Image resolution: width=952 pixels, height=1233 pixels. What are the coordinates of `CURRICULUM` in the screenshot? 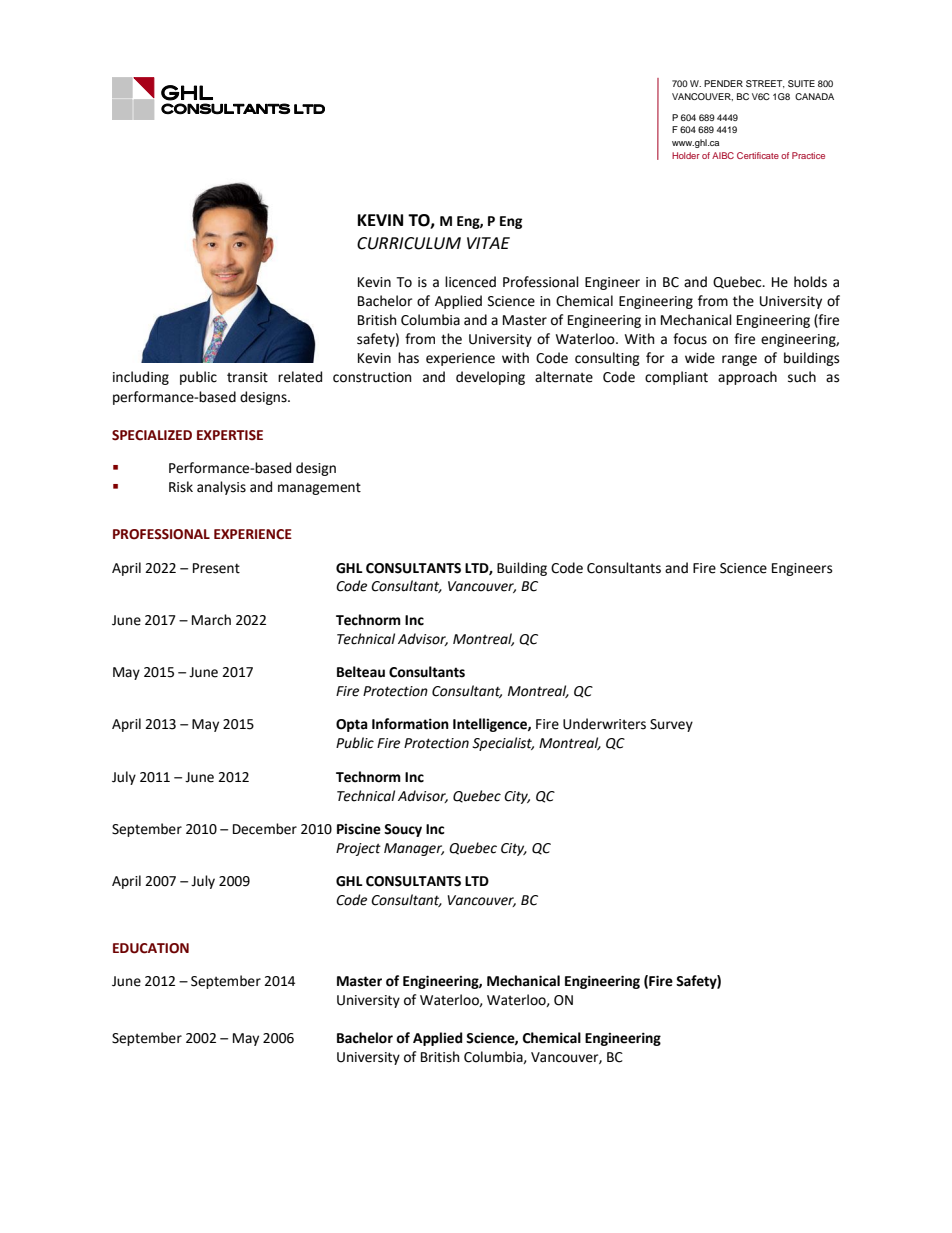 It's located at (409, 243).
